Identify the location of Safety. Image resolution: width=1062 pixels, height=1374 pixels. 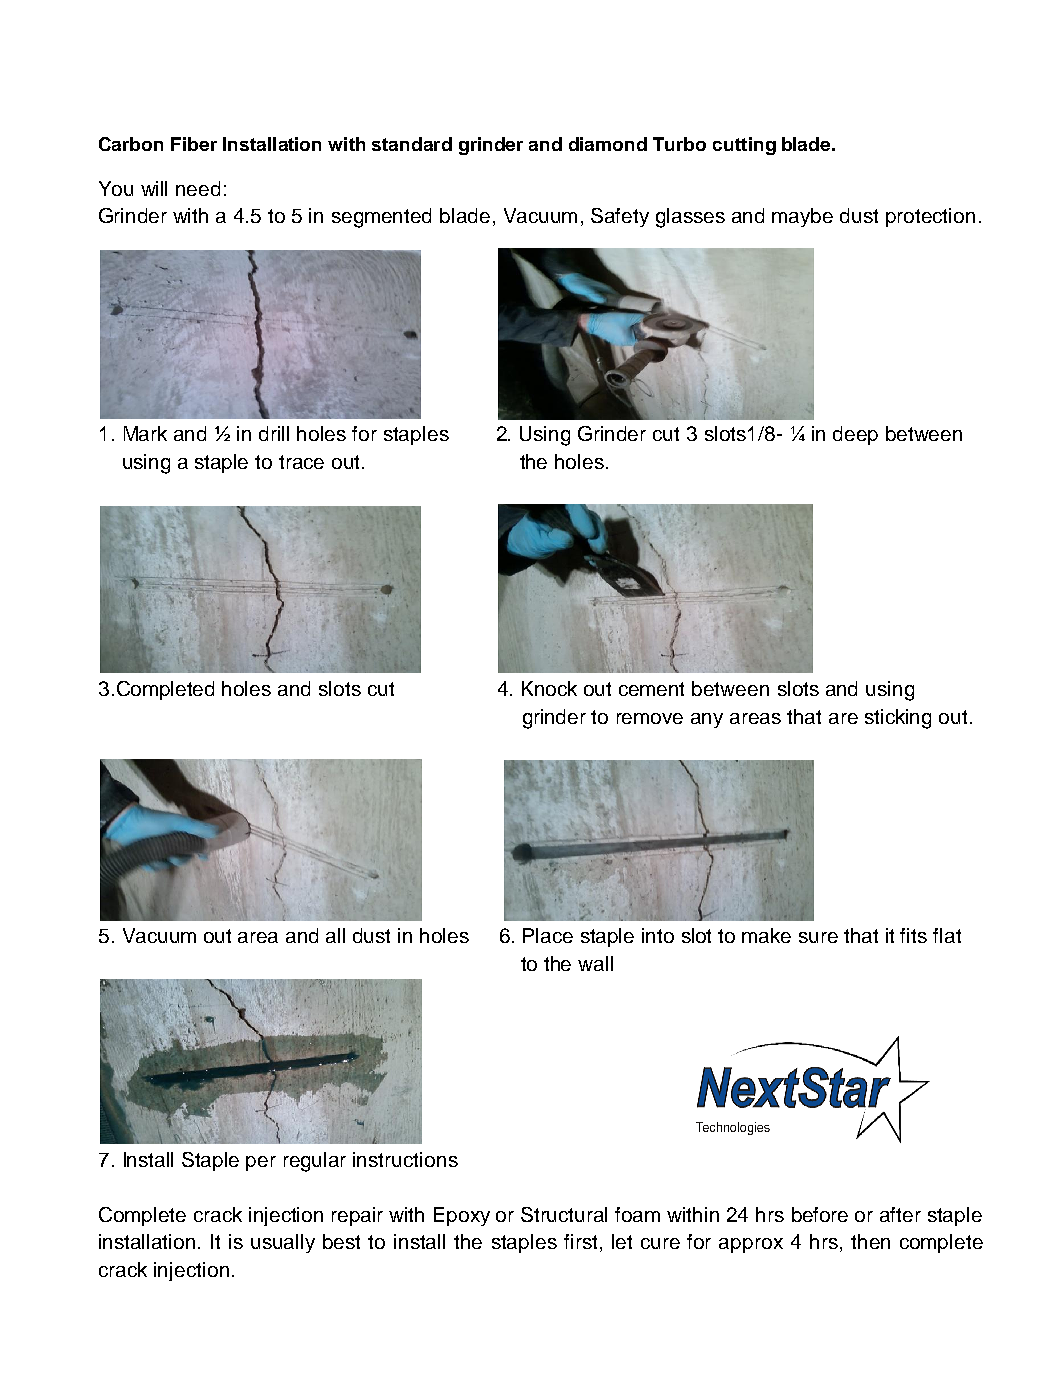
(620, 217).
